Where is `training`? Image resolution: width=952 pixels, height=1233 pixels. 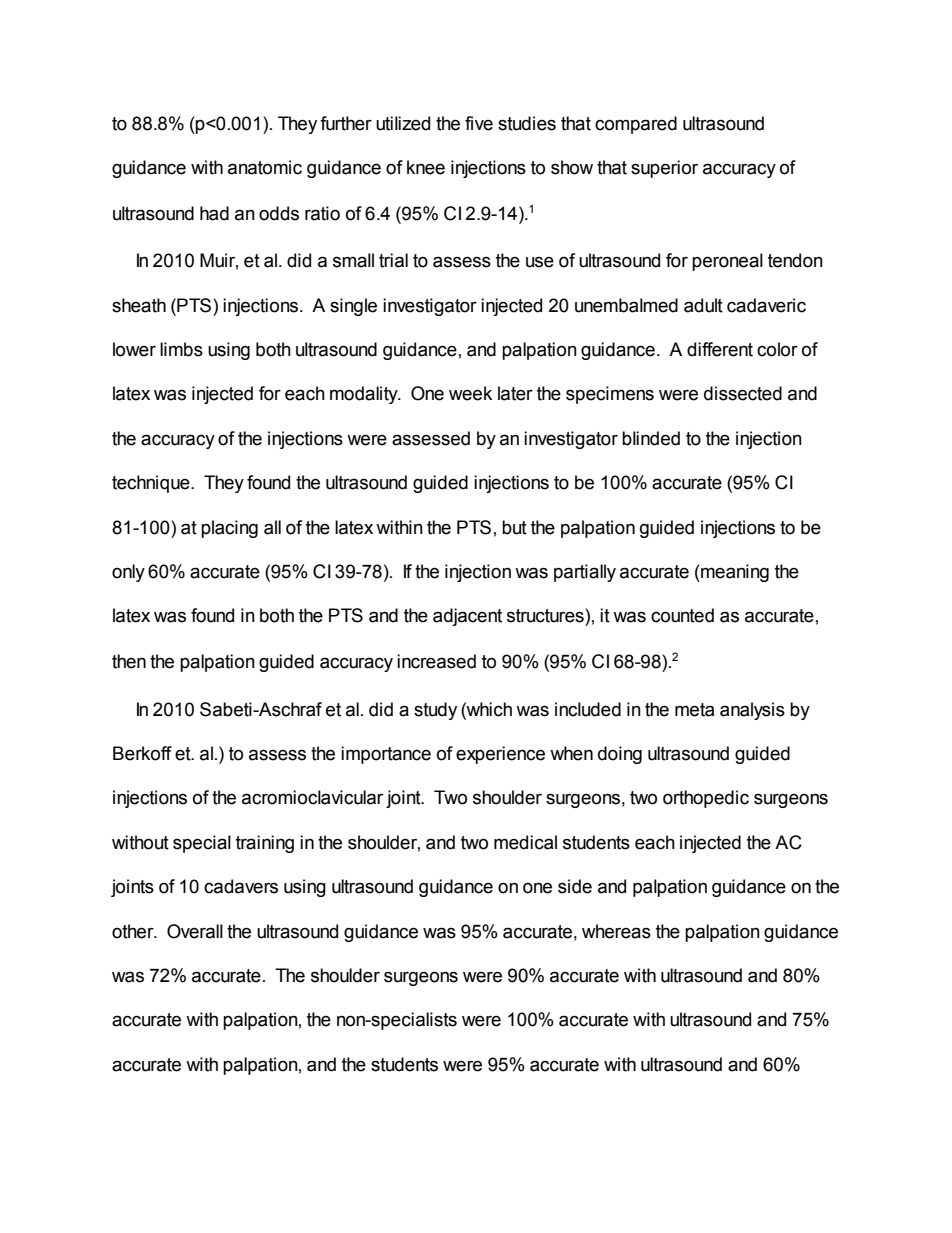 training is located at coordinates (265, 844).
